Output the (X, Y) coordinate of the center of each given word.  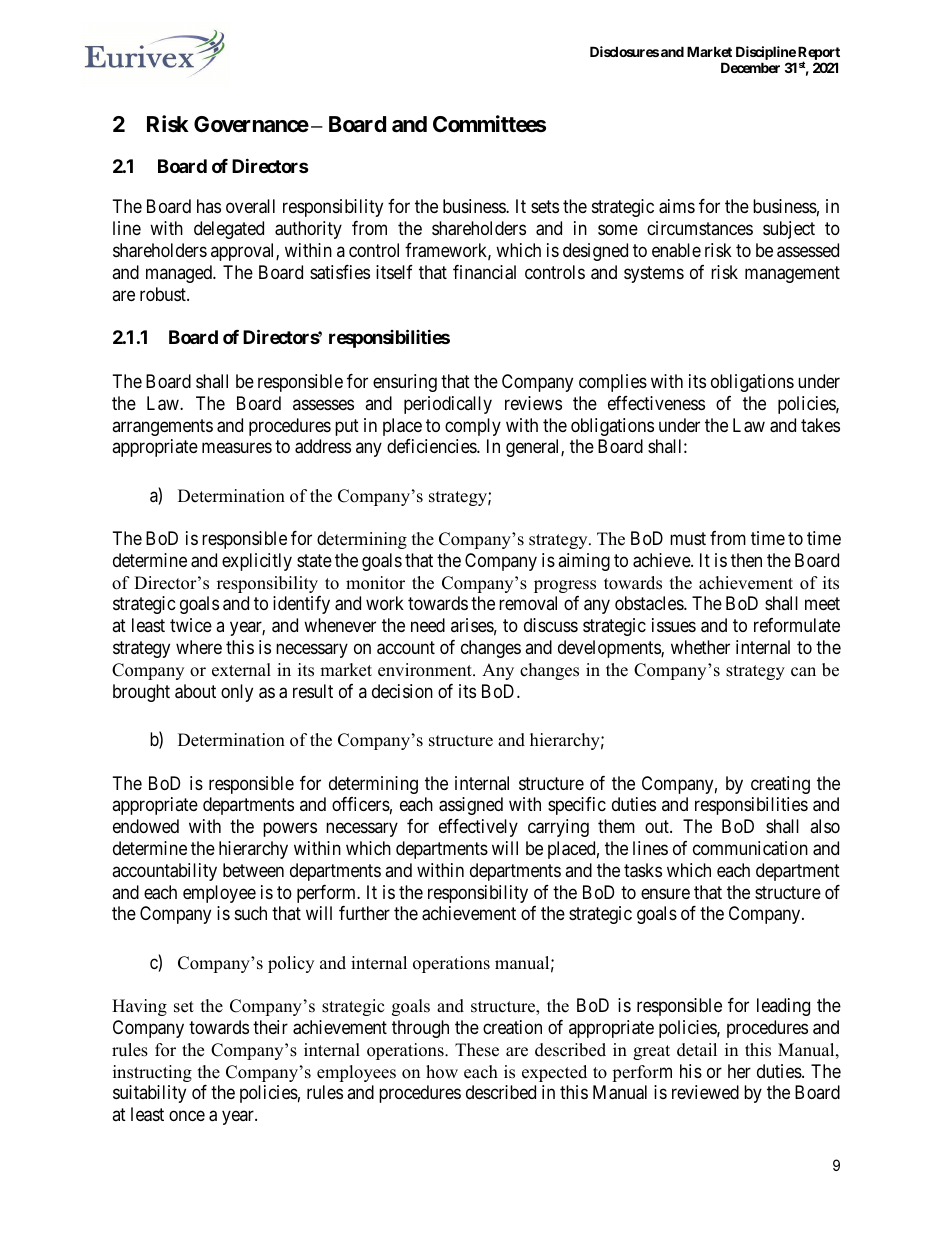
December (750, 67)
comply (473, 427)
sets (545, 207)
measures (237, 448)
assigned (471, 806)
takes (820, 425)
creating (780, 785)
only (237, 693)
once (187, 1116)
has (209, 206)
